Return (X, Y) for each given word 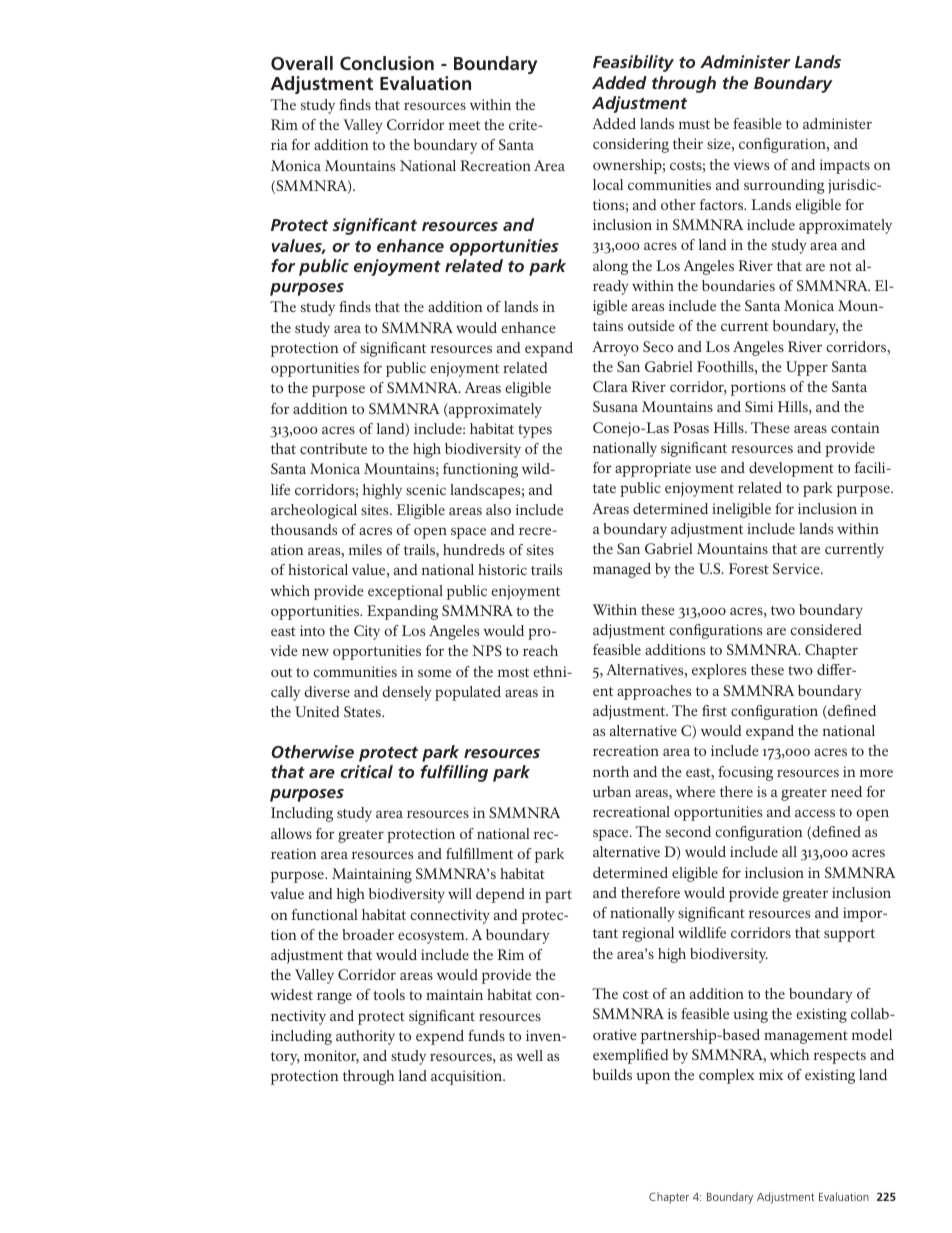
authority (365, 1037)
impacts (845, 166)
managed (622, 570)
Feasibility (633, 63)
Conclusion (387, 63)
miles (365, 549)
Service (797, 568)
